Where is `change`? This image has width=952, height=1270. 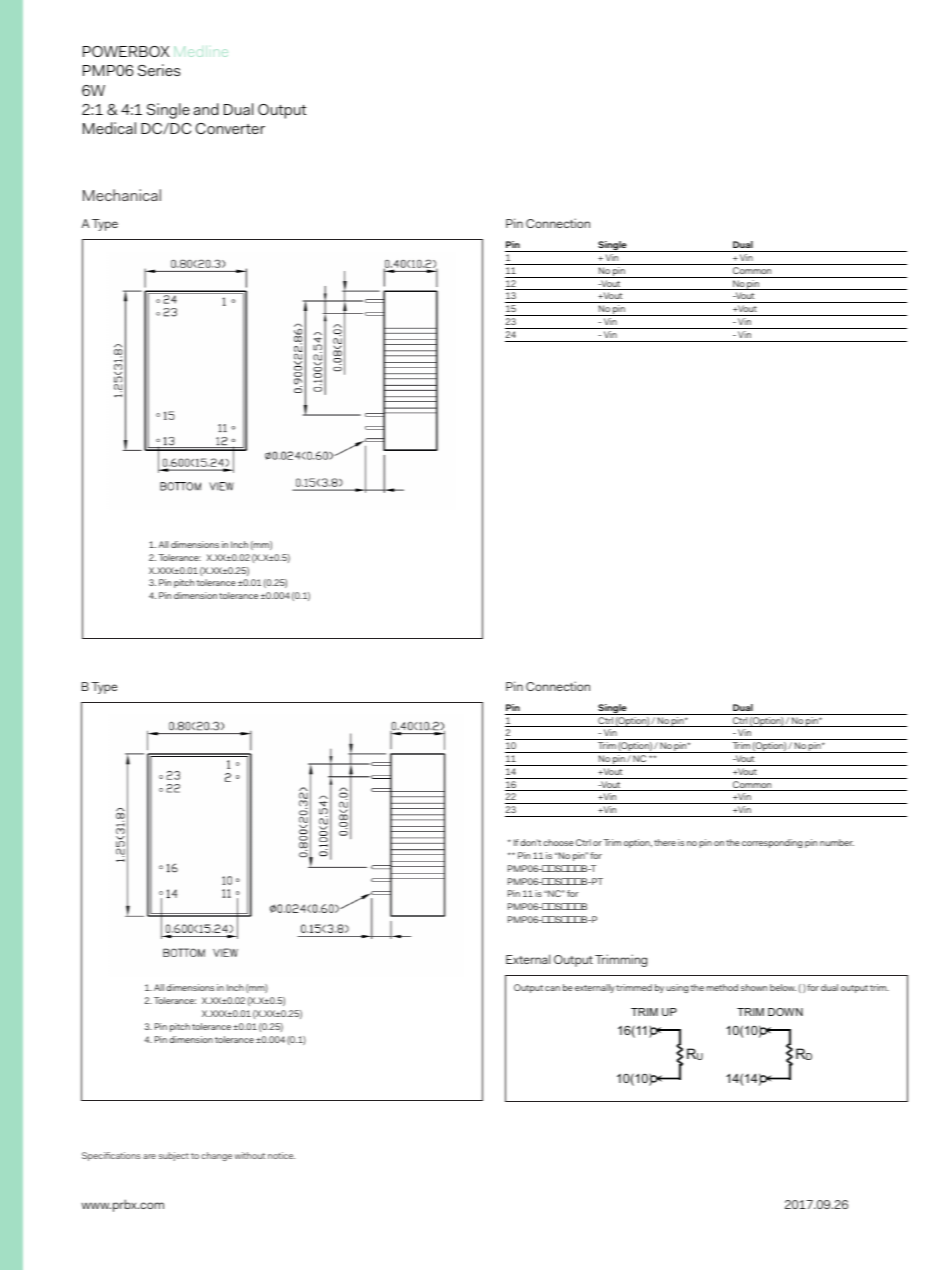
change is located at coordinates (216, 1156).
